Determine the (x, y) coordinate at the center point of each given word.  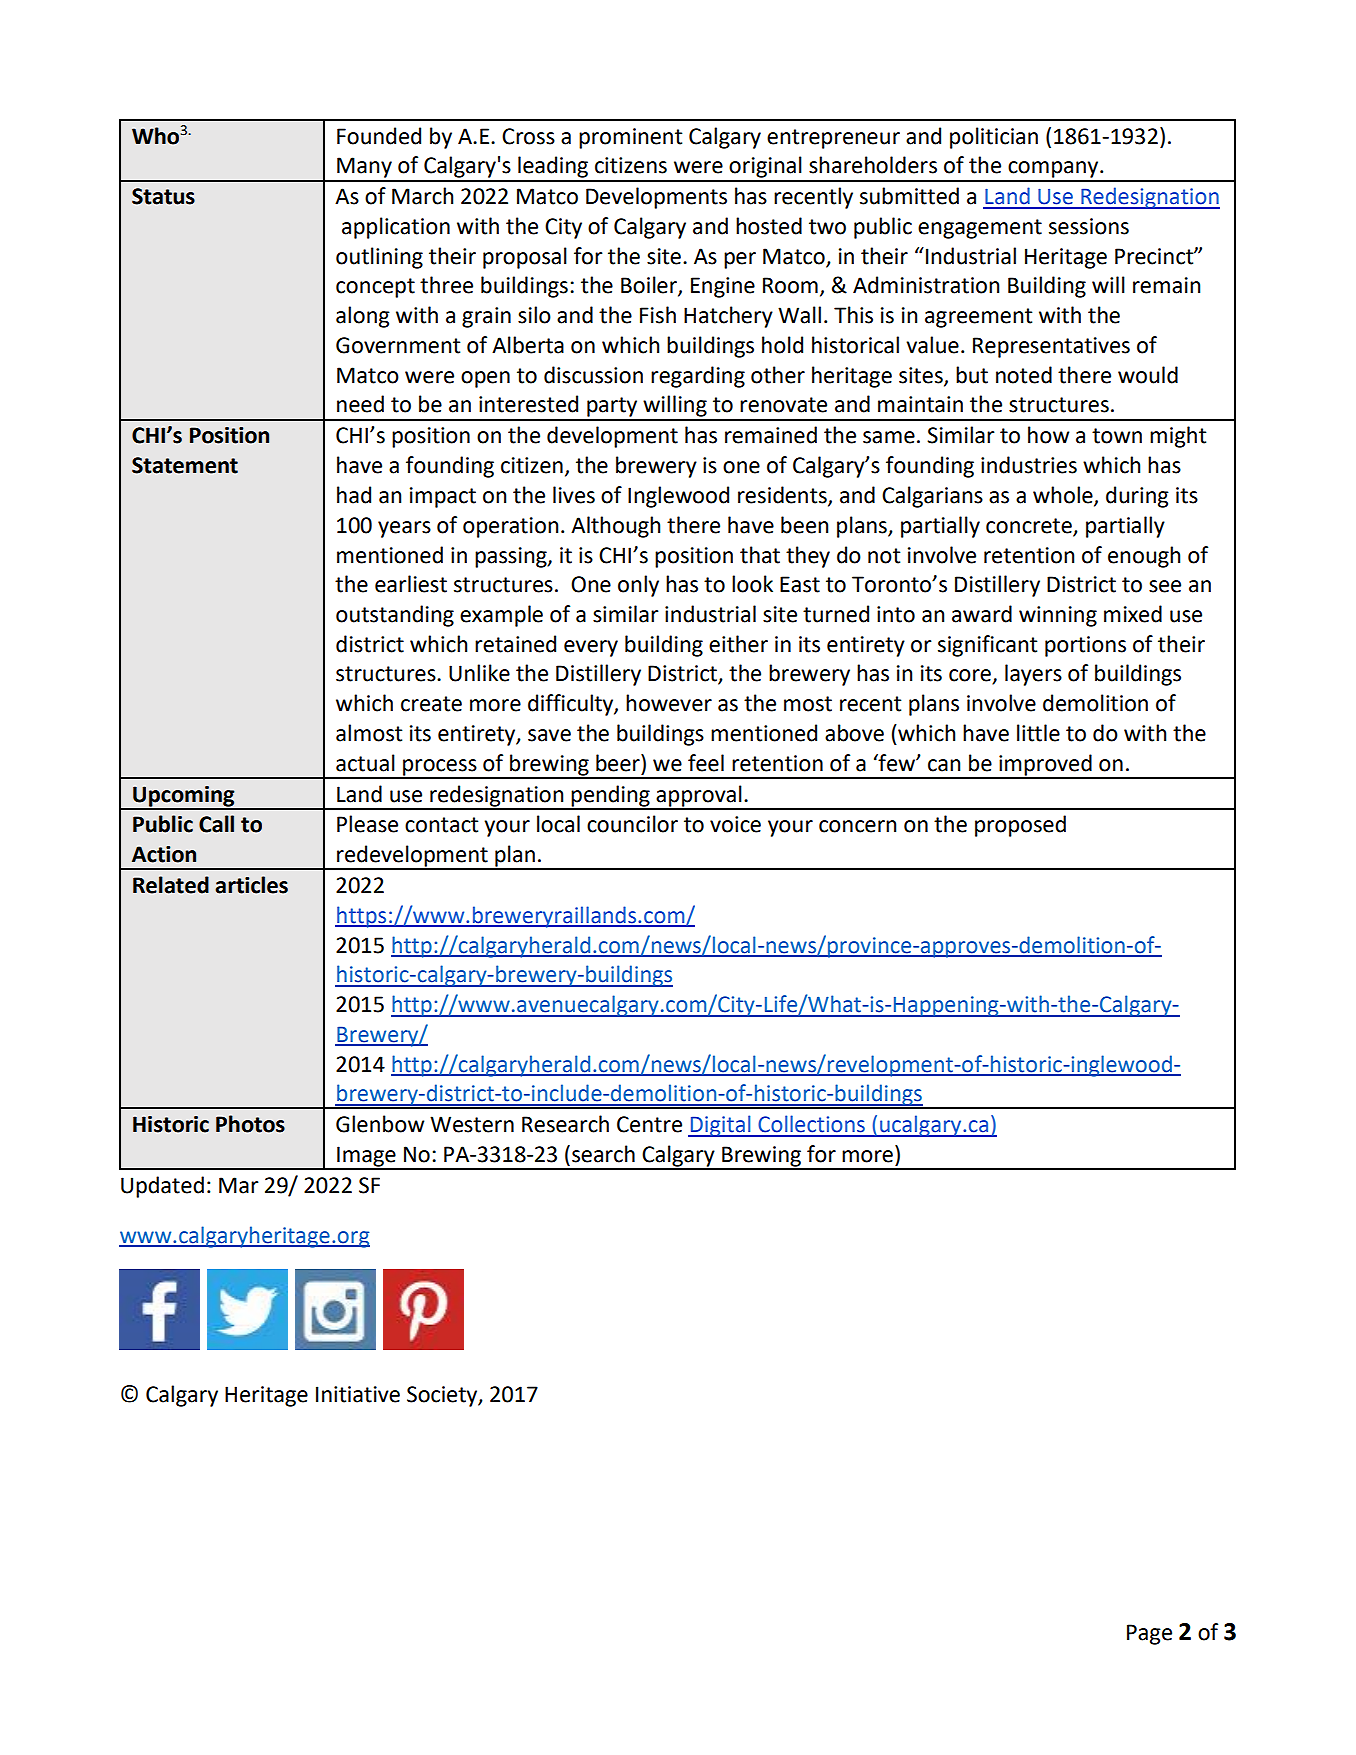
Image (366, 1157)
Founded (379, 136)
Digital (720, 1126)
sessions (1089, 226)
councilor (632, 824)
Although (616, 527)
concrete (1029, 526)
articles (251, 885)
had (354, 495)
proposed (1020, 826)
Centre (649, 1124)
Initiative (358, 1394)
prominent (630, 138)
